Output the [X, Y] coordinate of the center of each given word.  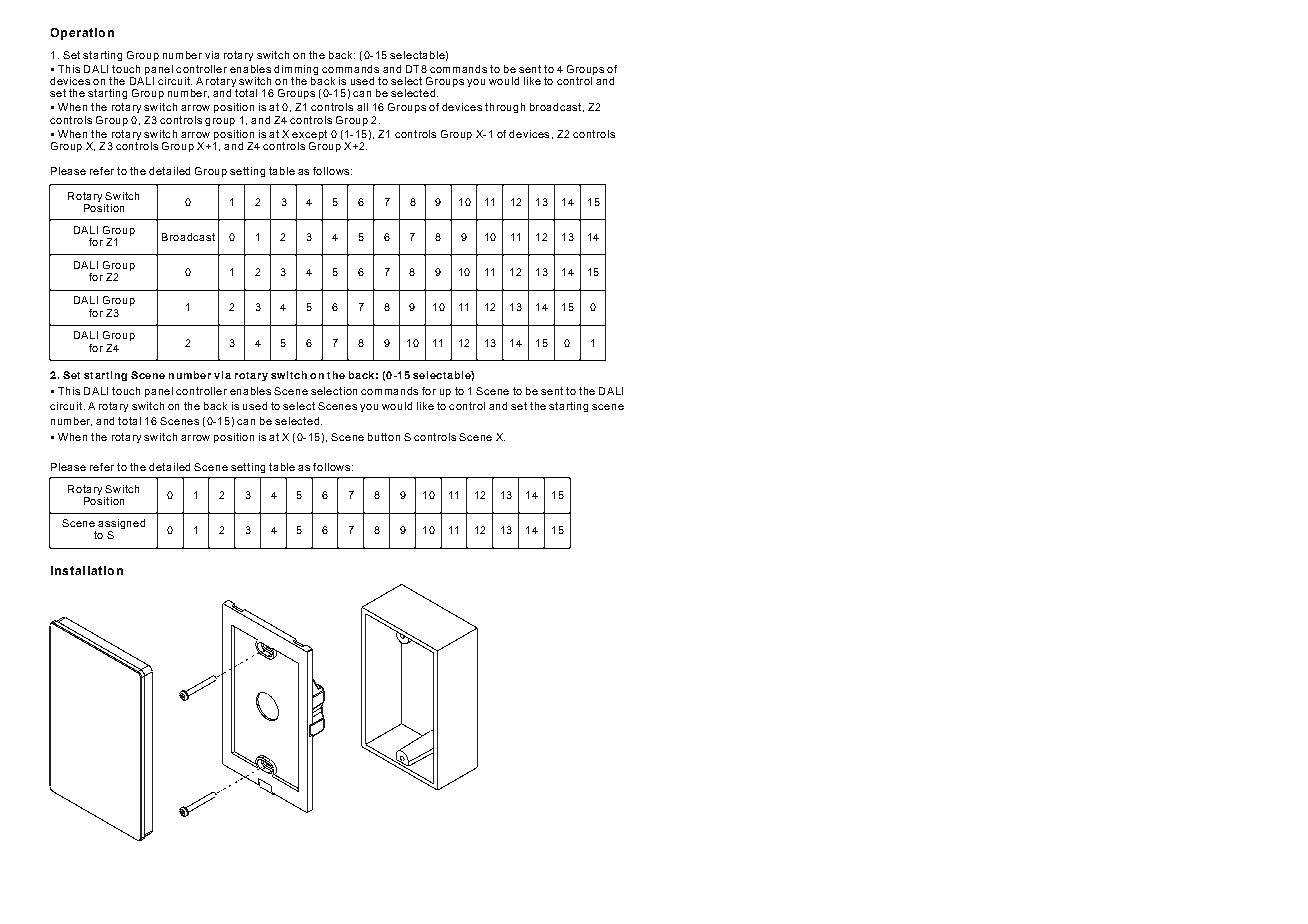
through [505, 108]
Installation [87, 570]
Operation [82, 34]
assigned [121, 525]
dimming [296, 70]
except [309, 135]
